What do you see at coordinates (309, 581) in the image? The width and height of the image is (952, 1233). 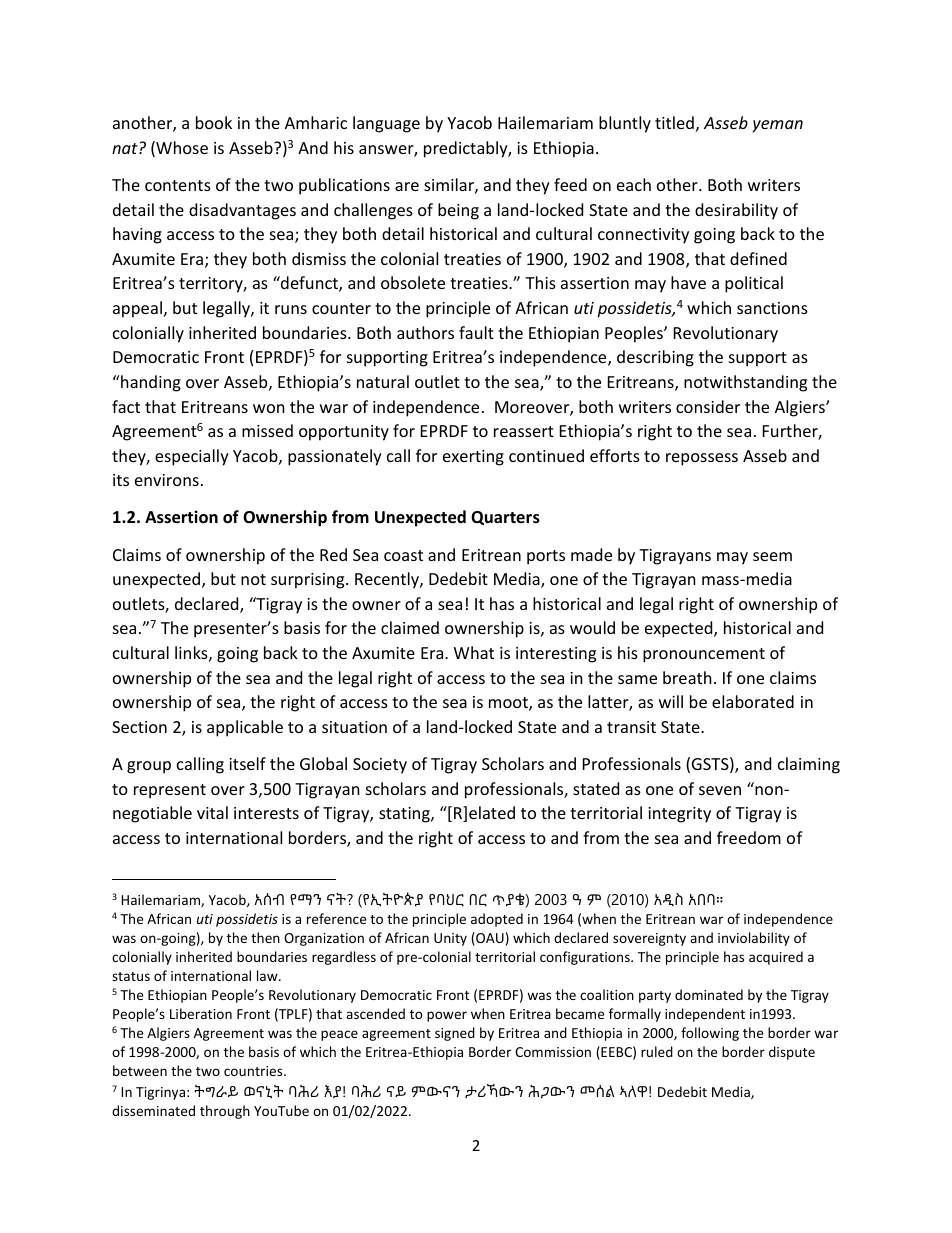 I see `surprising` at bounding box center [309, 581].
